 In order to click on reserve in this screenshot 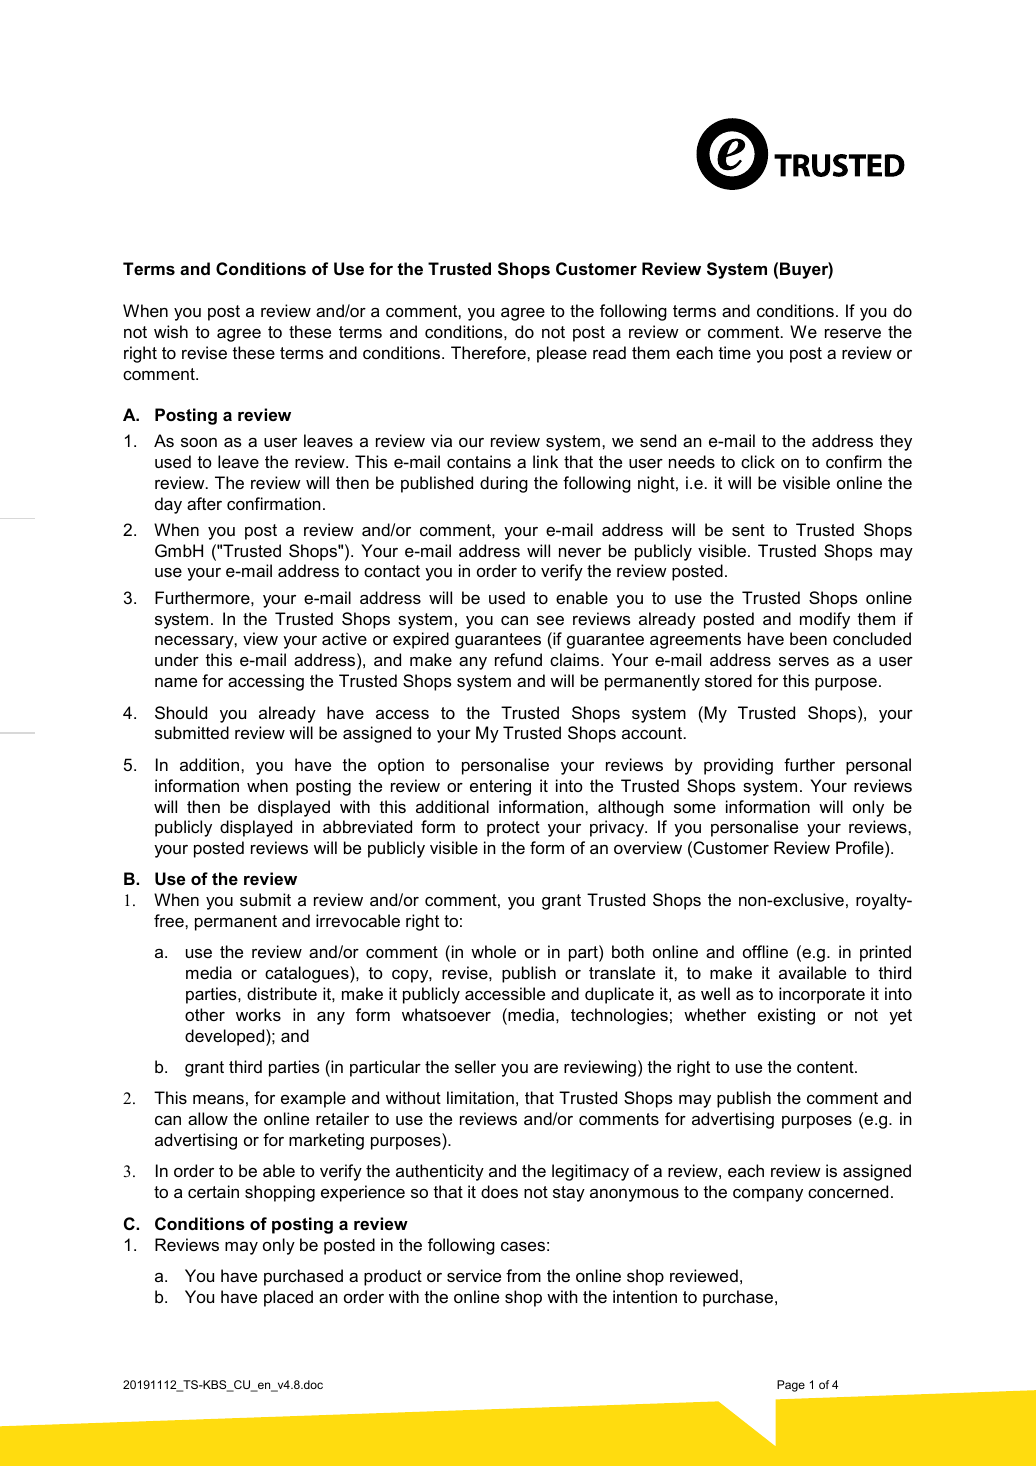, I will do `click(853, 333)`.
